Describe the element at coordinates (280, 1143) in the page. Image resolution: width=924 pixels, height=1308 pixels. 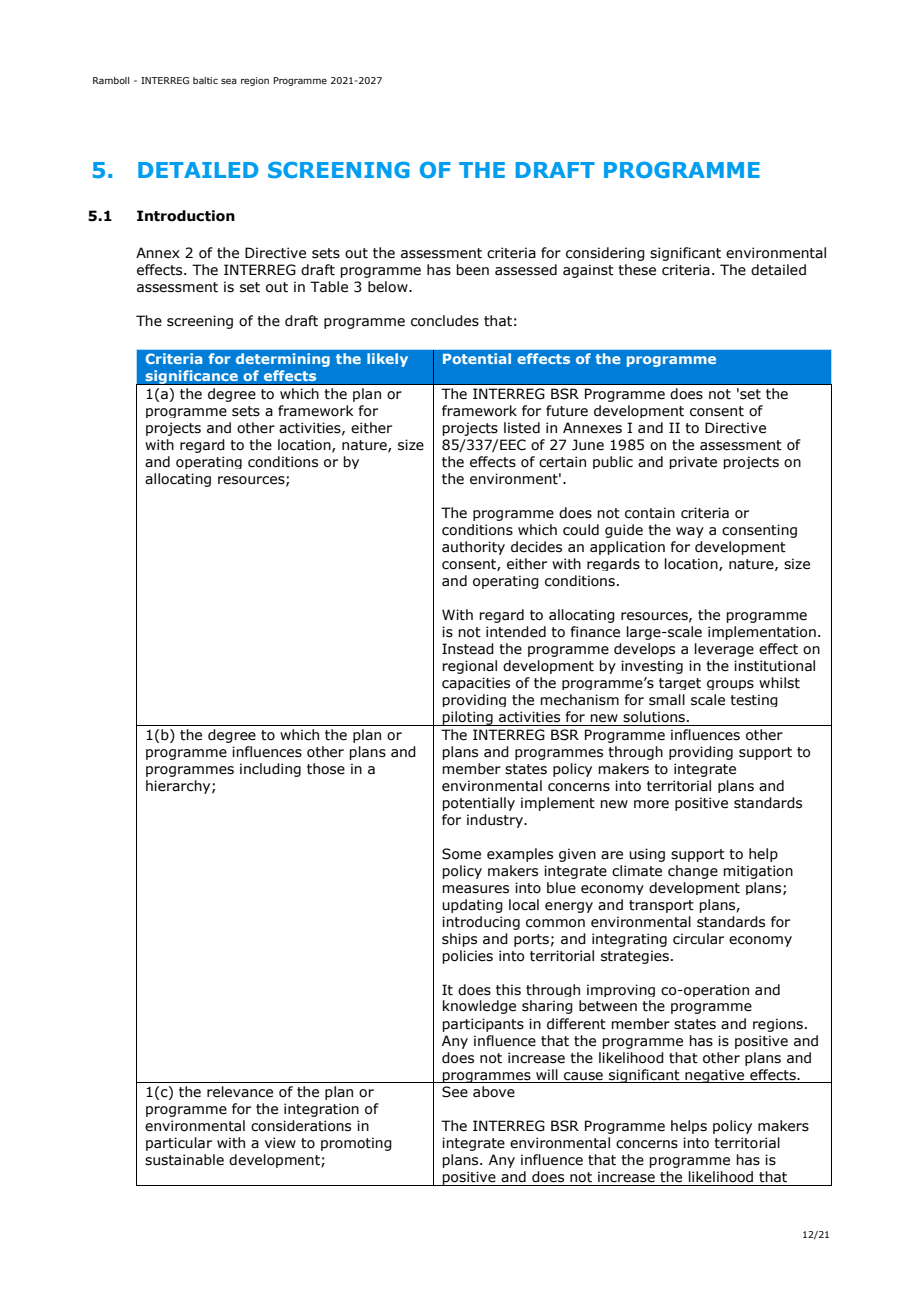
I see `view` at that location.
